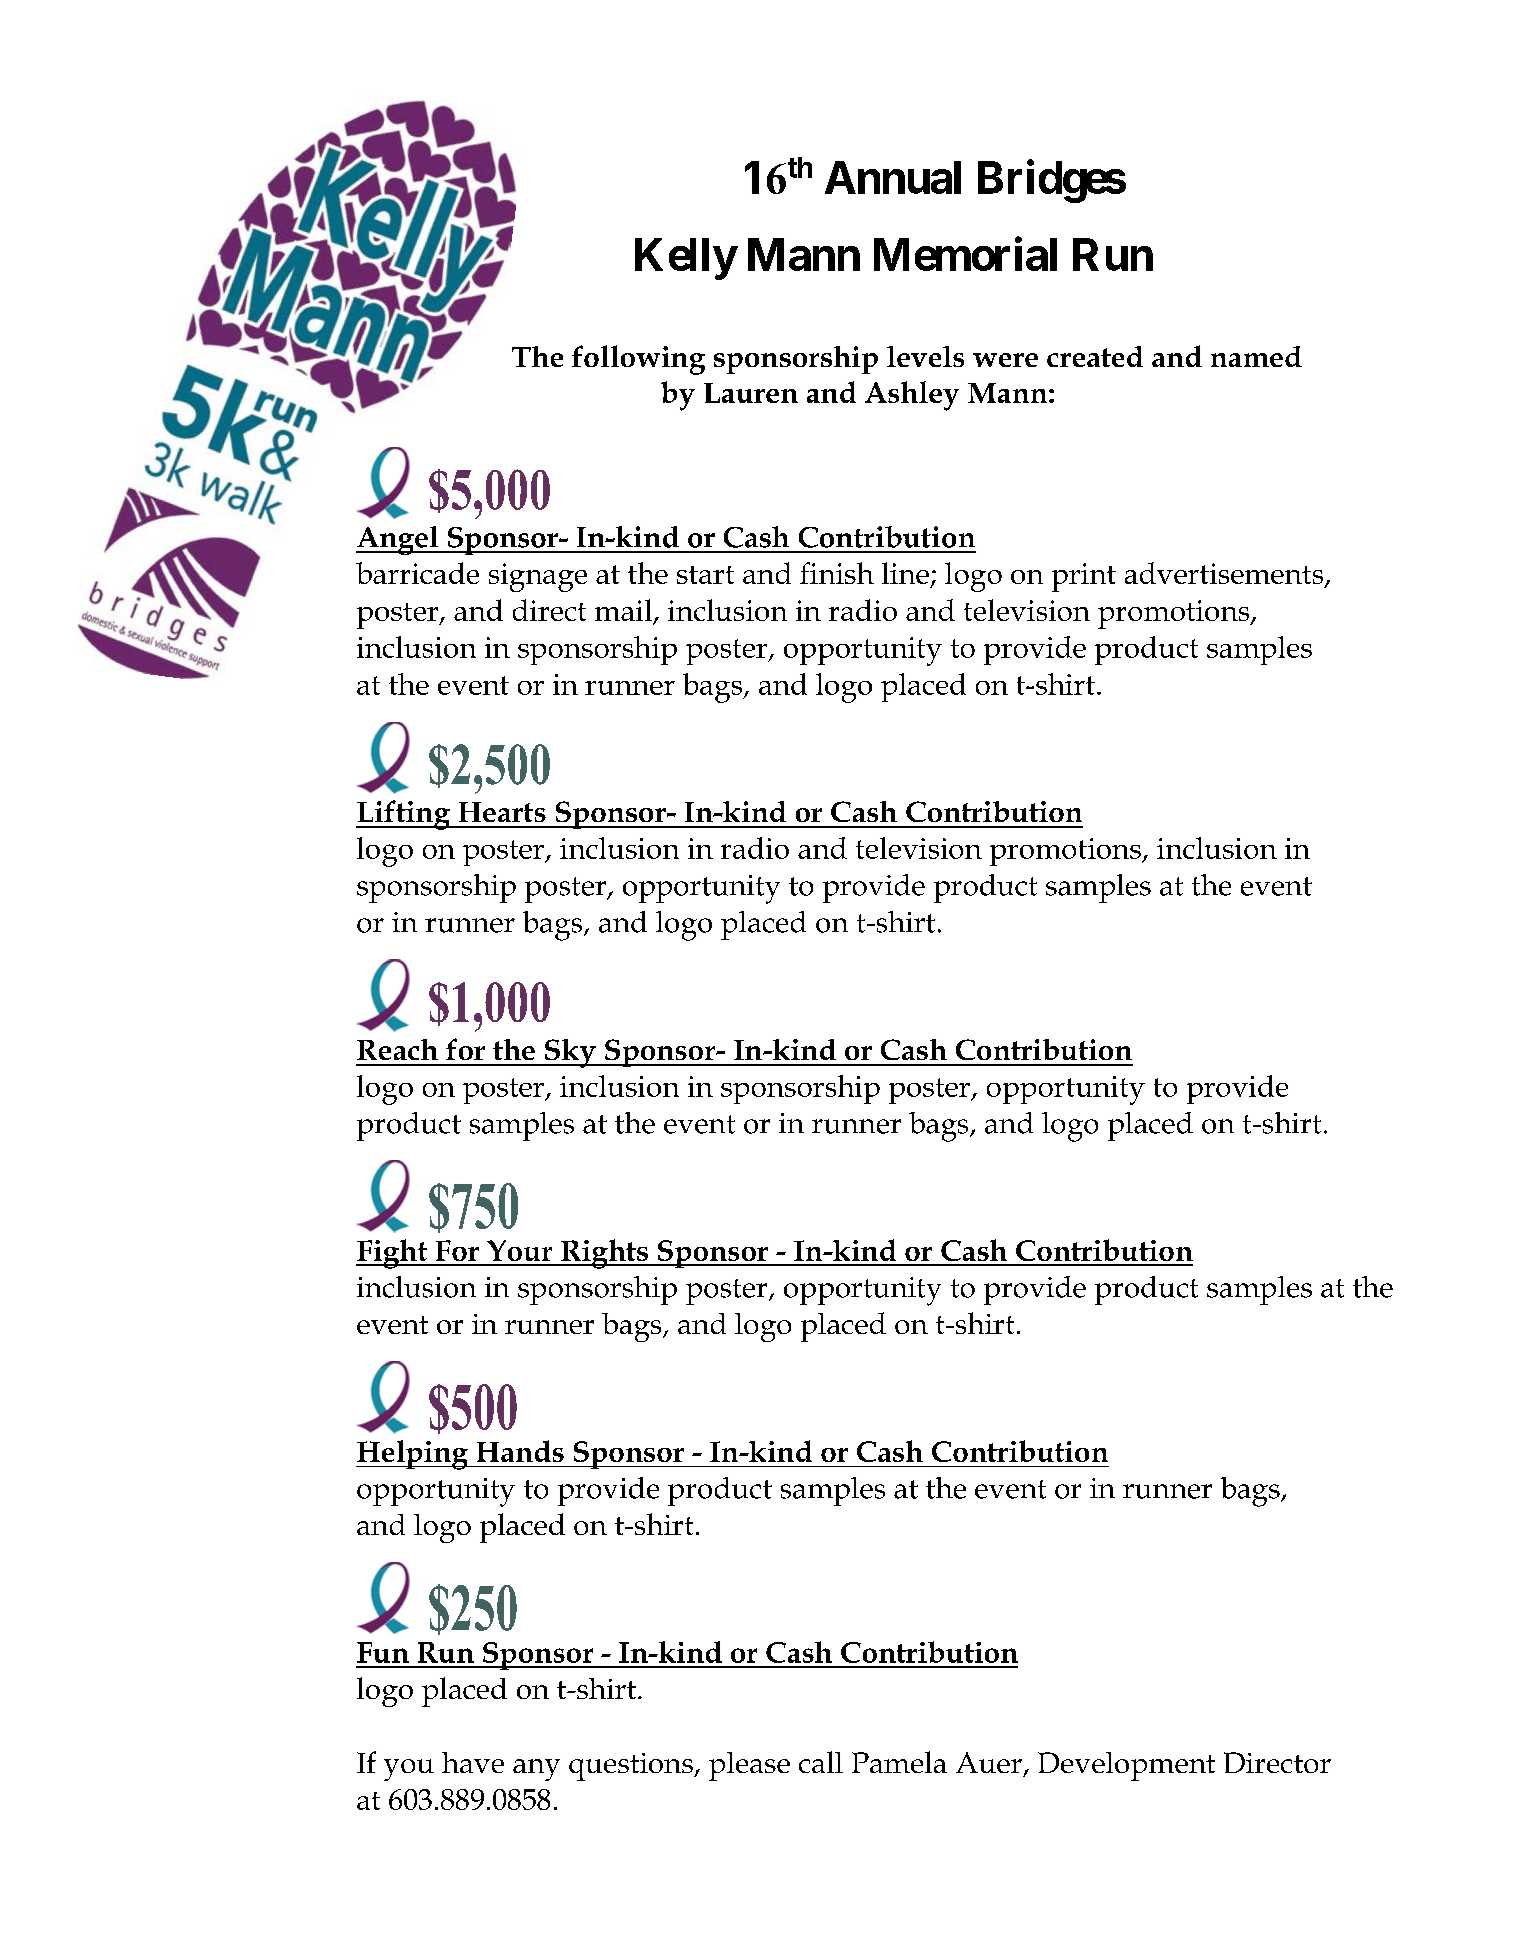 The width and height of the page is (1514, 1960). I want to click on call, so click(821, 1762).
